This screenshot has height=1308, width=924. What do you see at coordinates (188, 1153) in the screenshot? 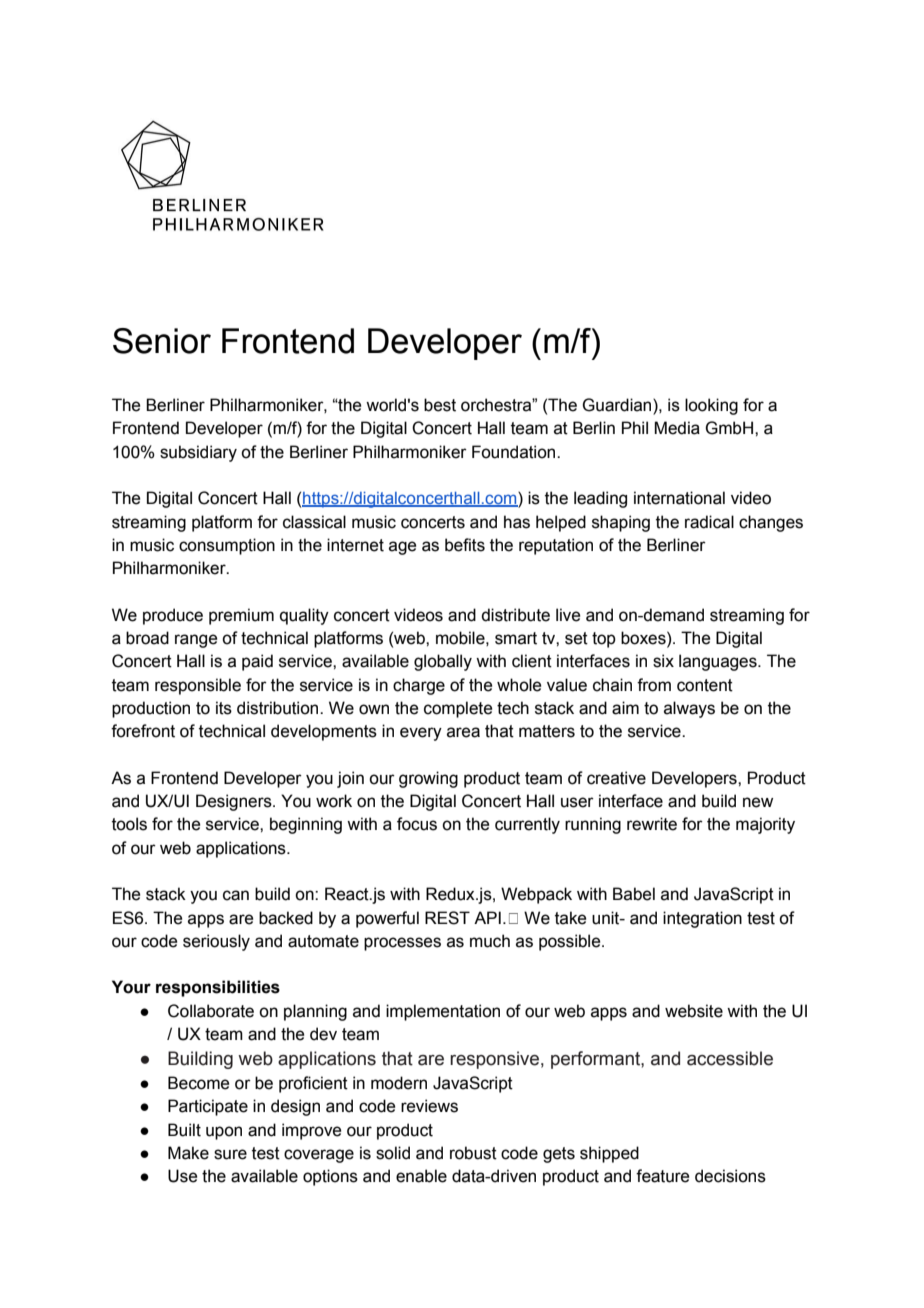
I see `Make` at bounding box center [188, 1153].
